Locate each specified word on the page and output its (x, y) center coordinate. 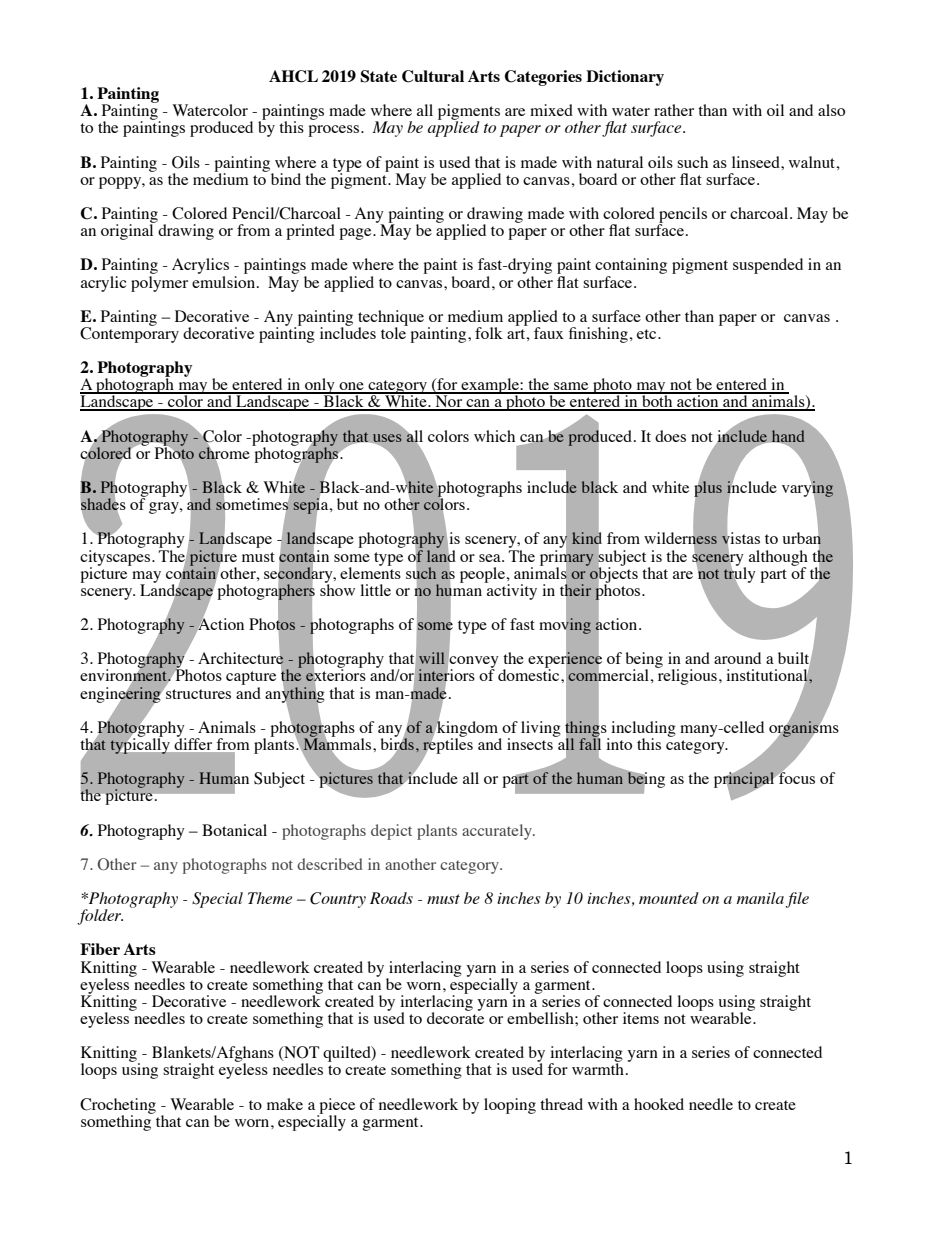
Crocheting (118, 1107)
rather (674, 110)
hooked (659, 1104)
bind (286, 179)
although (778, 559)
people (483, 575)
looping (510, 1106)
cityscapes (115, 557)
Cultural (433, 76)
